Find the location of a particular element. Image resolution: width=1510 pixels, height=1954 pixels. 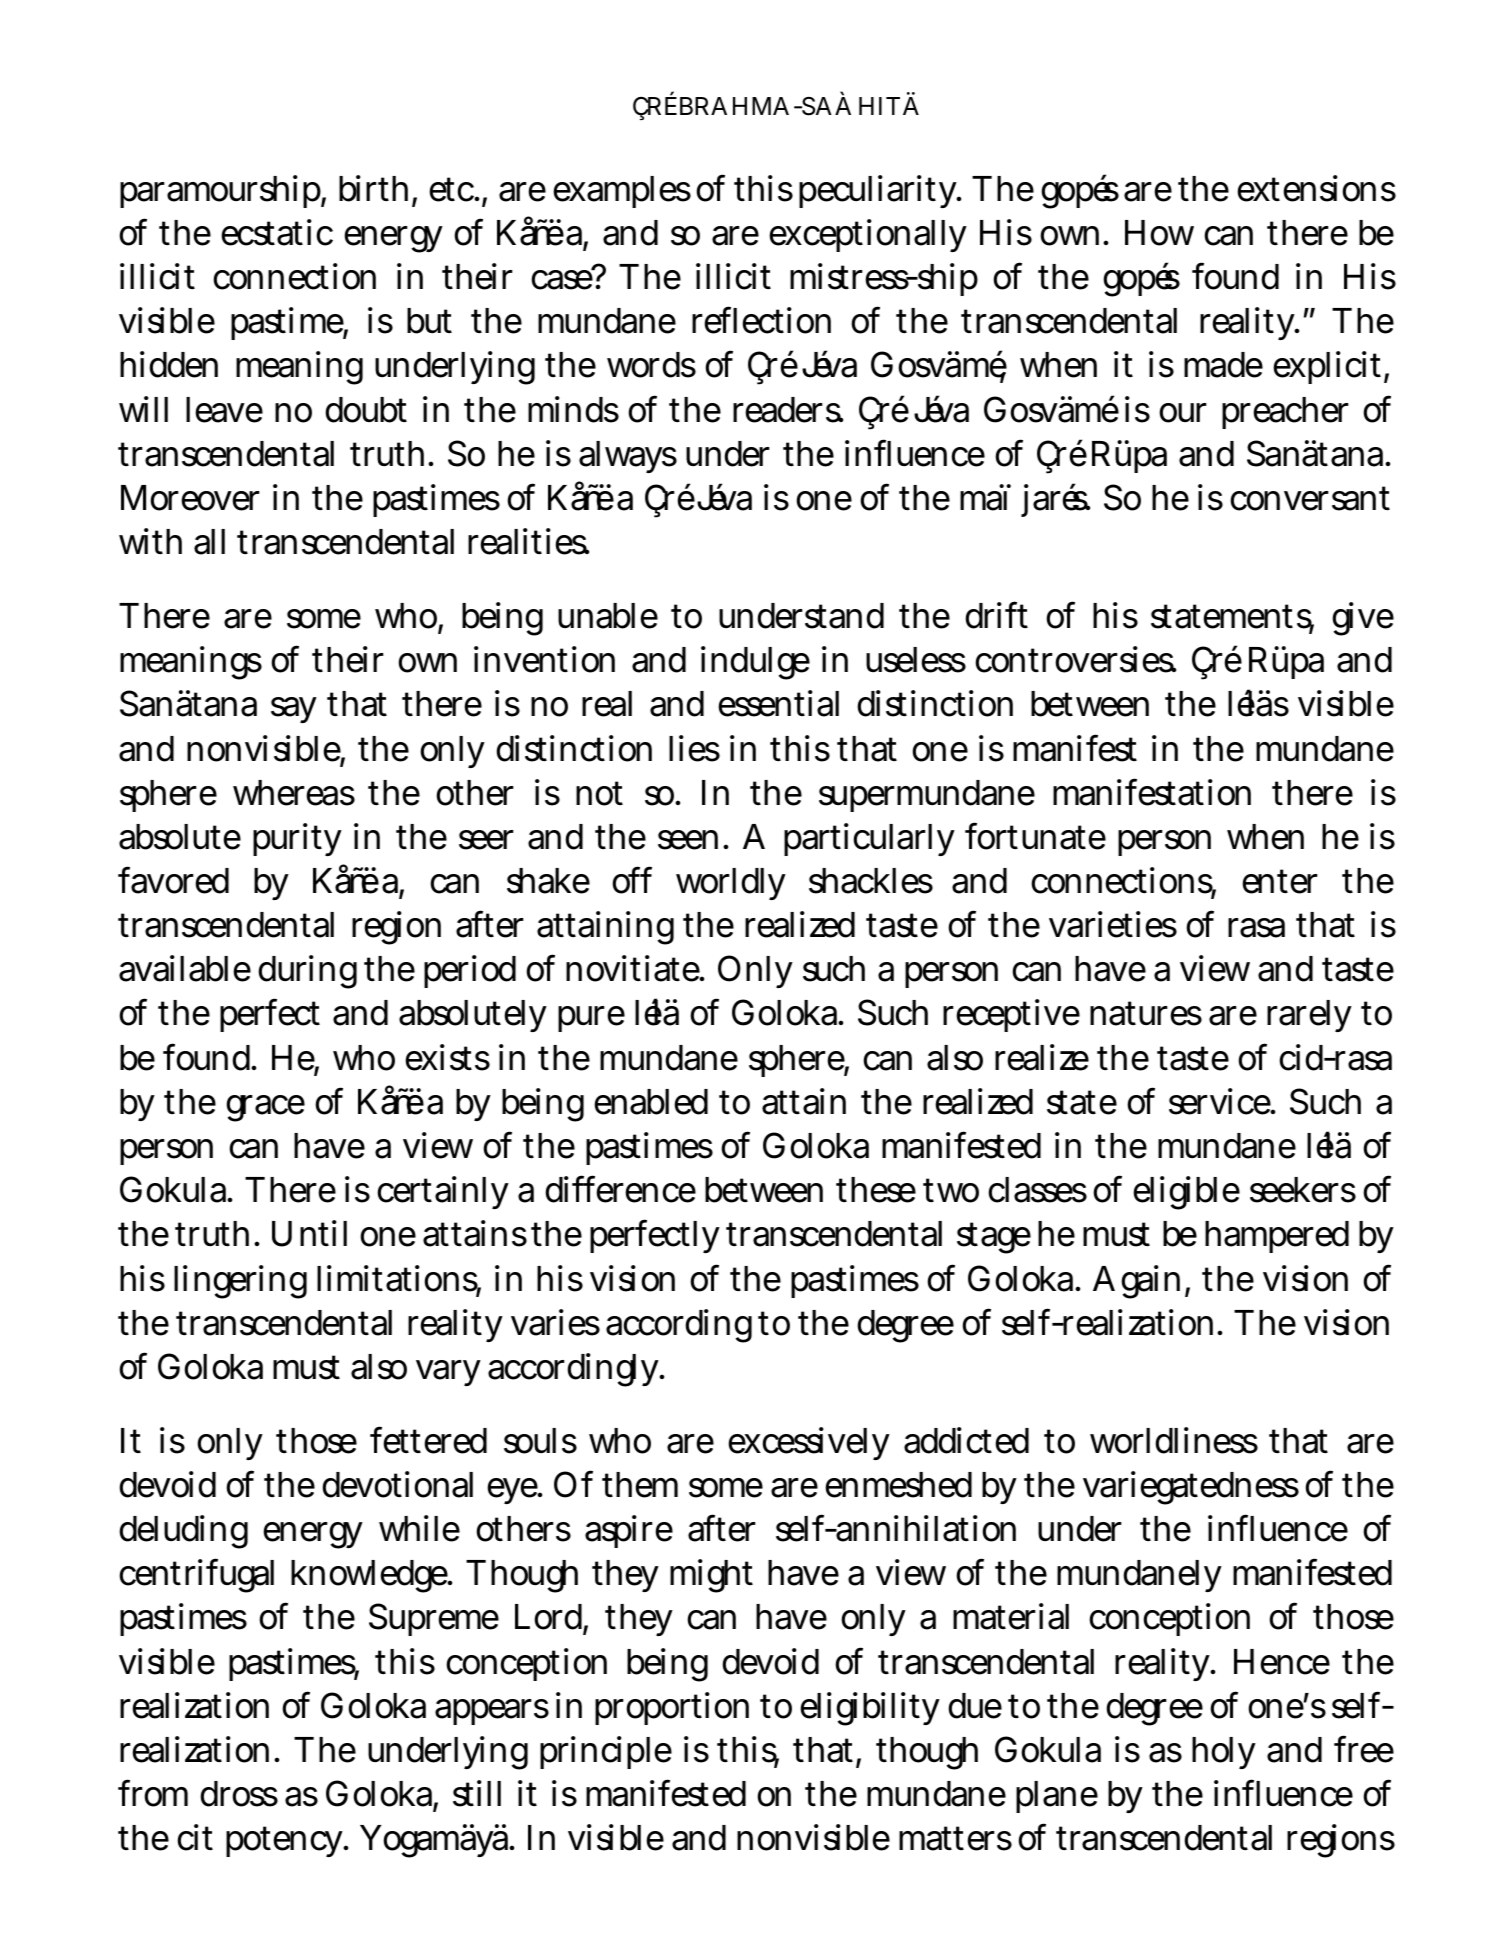

indulge is located at coordinates (755, 663).
